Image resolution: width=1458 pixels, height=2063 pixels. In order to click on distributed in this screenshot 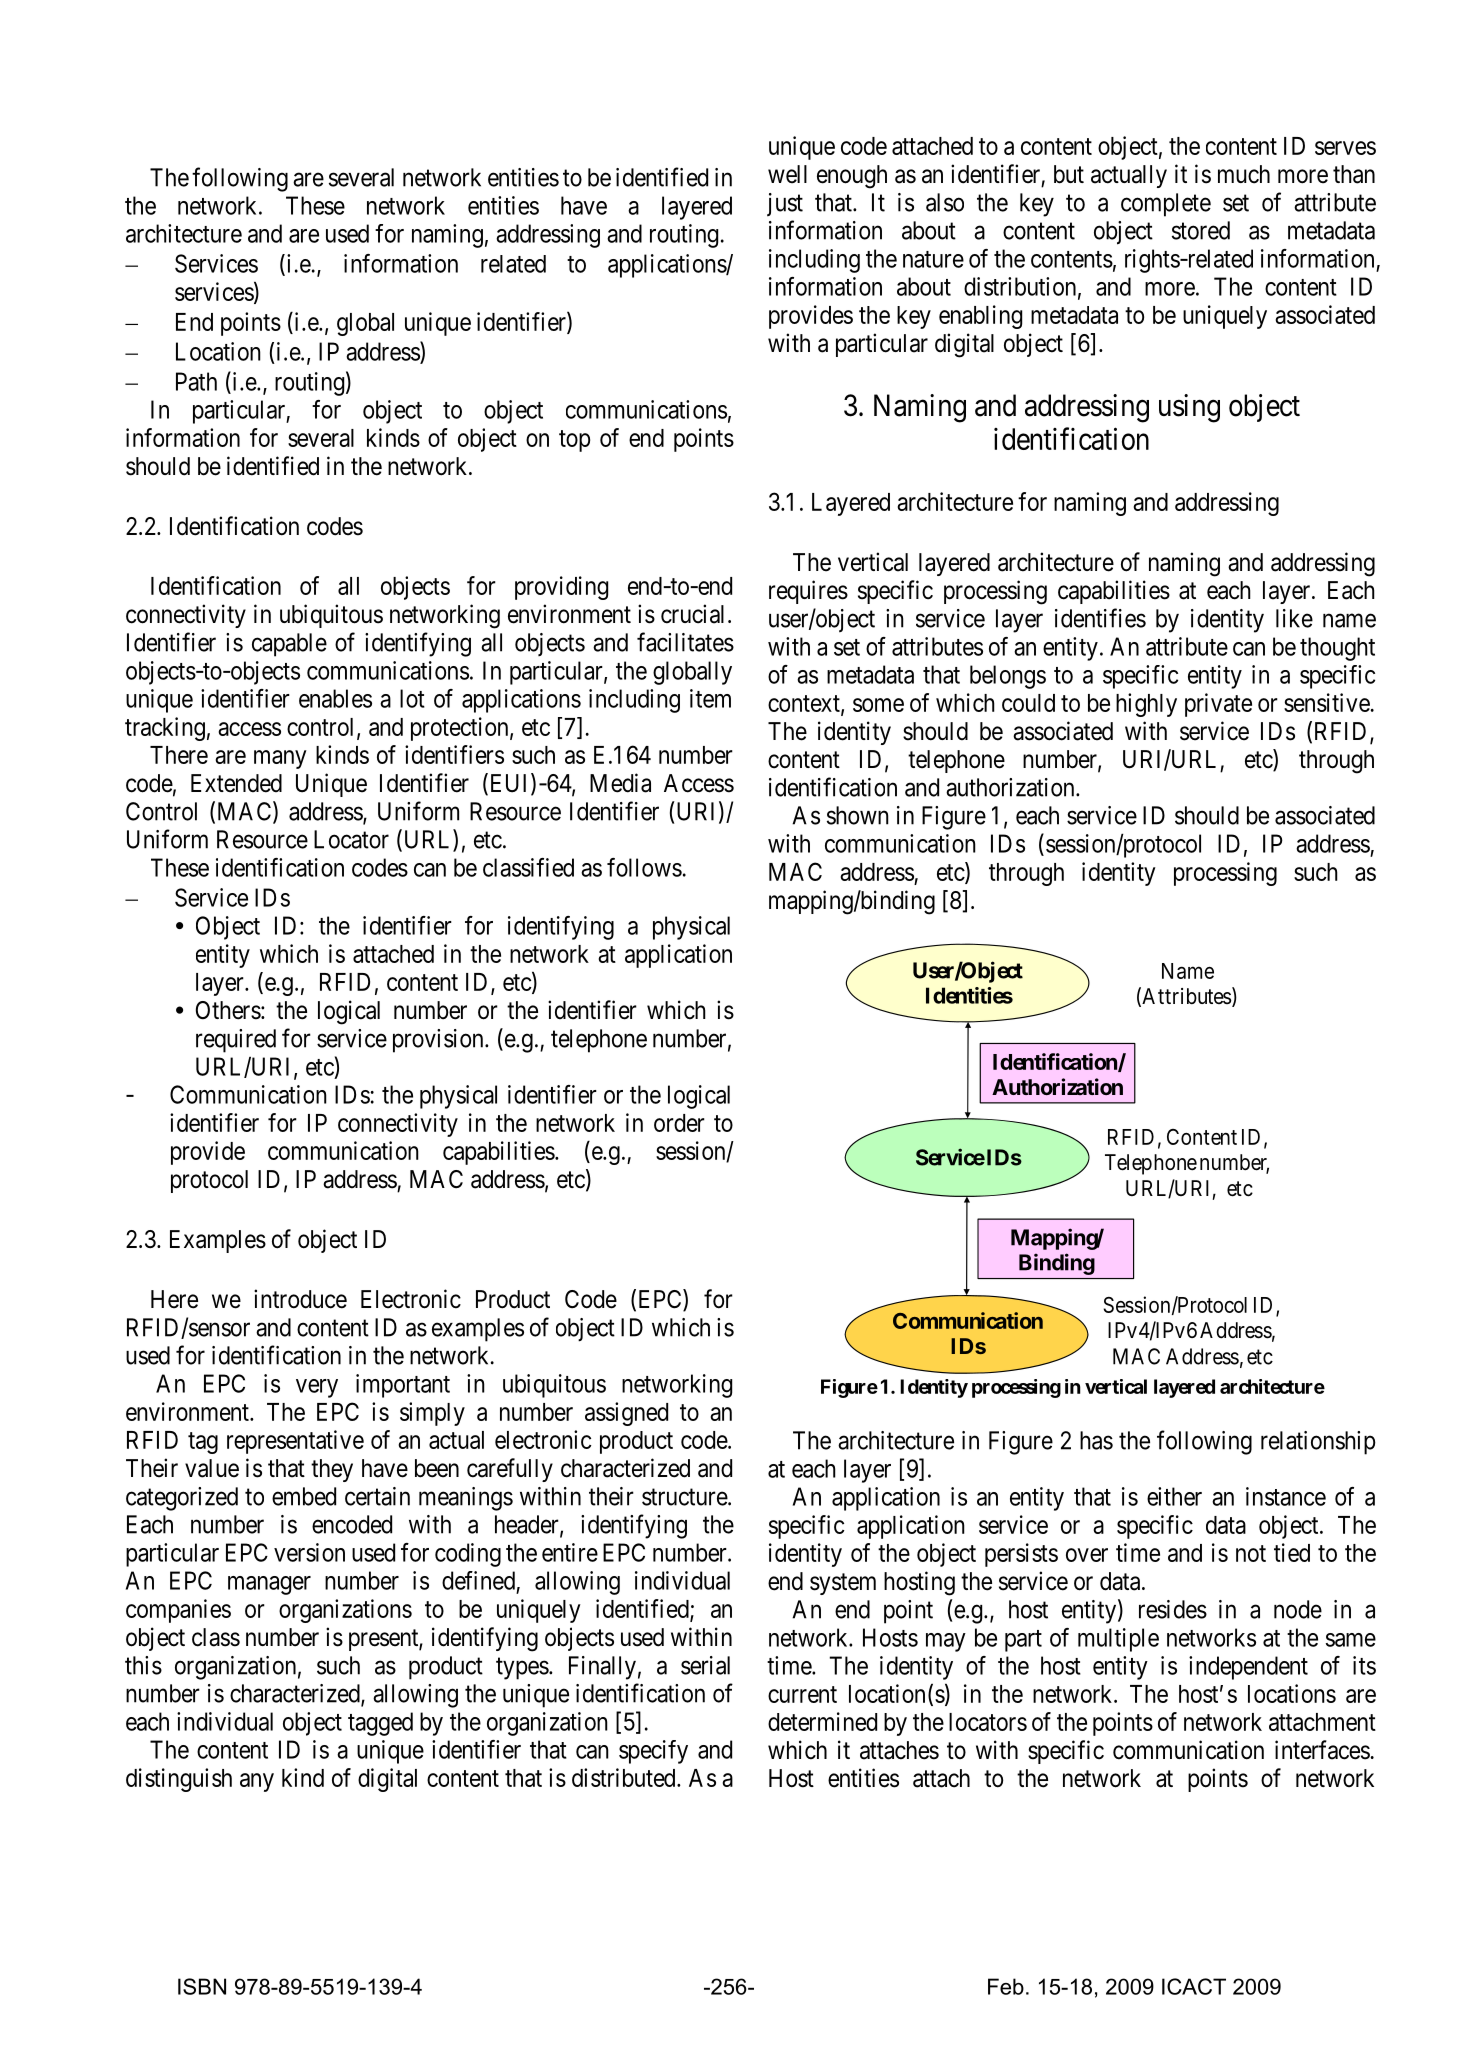, I will do `click(625, 1777)`.
